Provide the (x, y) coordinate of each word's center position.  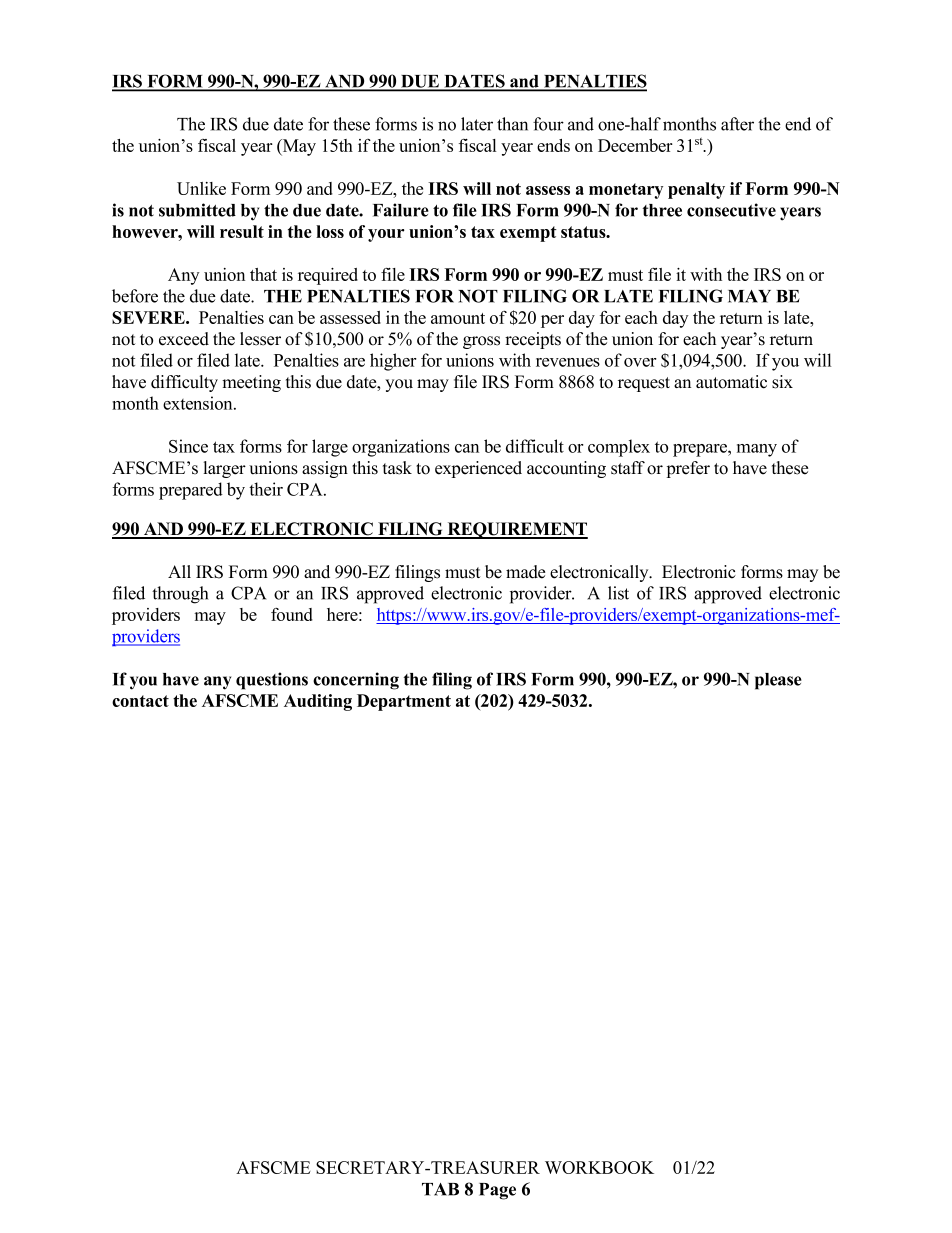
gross (481, 342)
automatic (731, 382)
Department (404, 702)
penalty (696, 190)
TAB (440, 1189)
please (778, 681)
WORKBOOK (599, 1167)
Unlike (201, 188)
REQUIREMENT (516, 530)
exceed (184, 339)
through (180, 595)
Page (497, 1191)
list (618, 593)
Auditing (318, 702)
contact (140, 701)
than (512, 124)
